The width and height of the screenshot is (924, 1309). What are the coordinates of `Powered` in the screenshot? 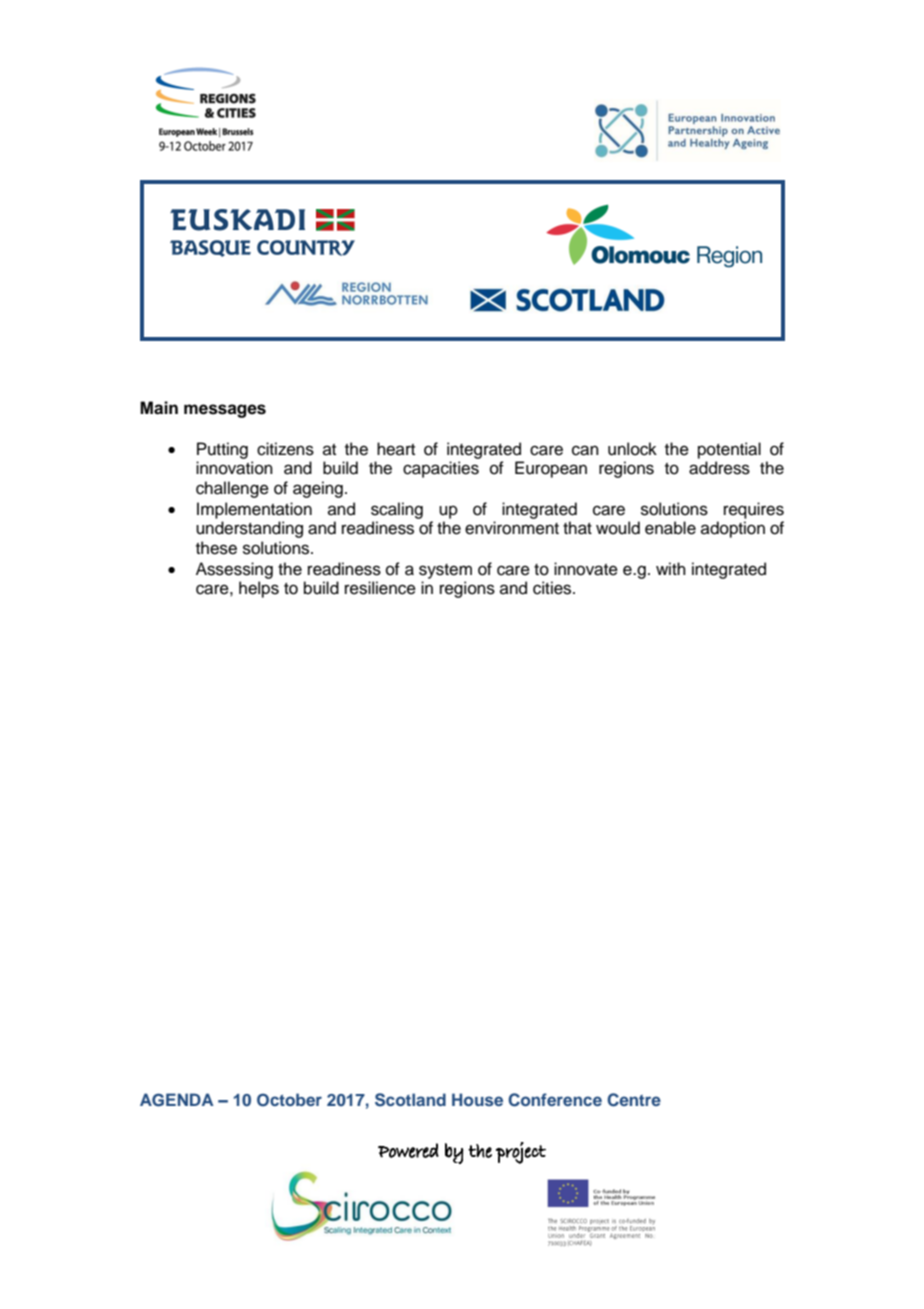 It's located at (408, 1150).
